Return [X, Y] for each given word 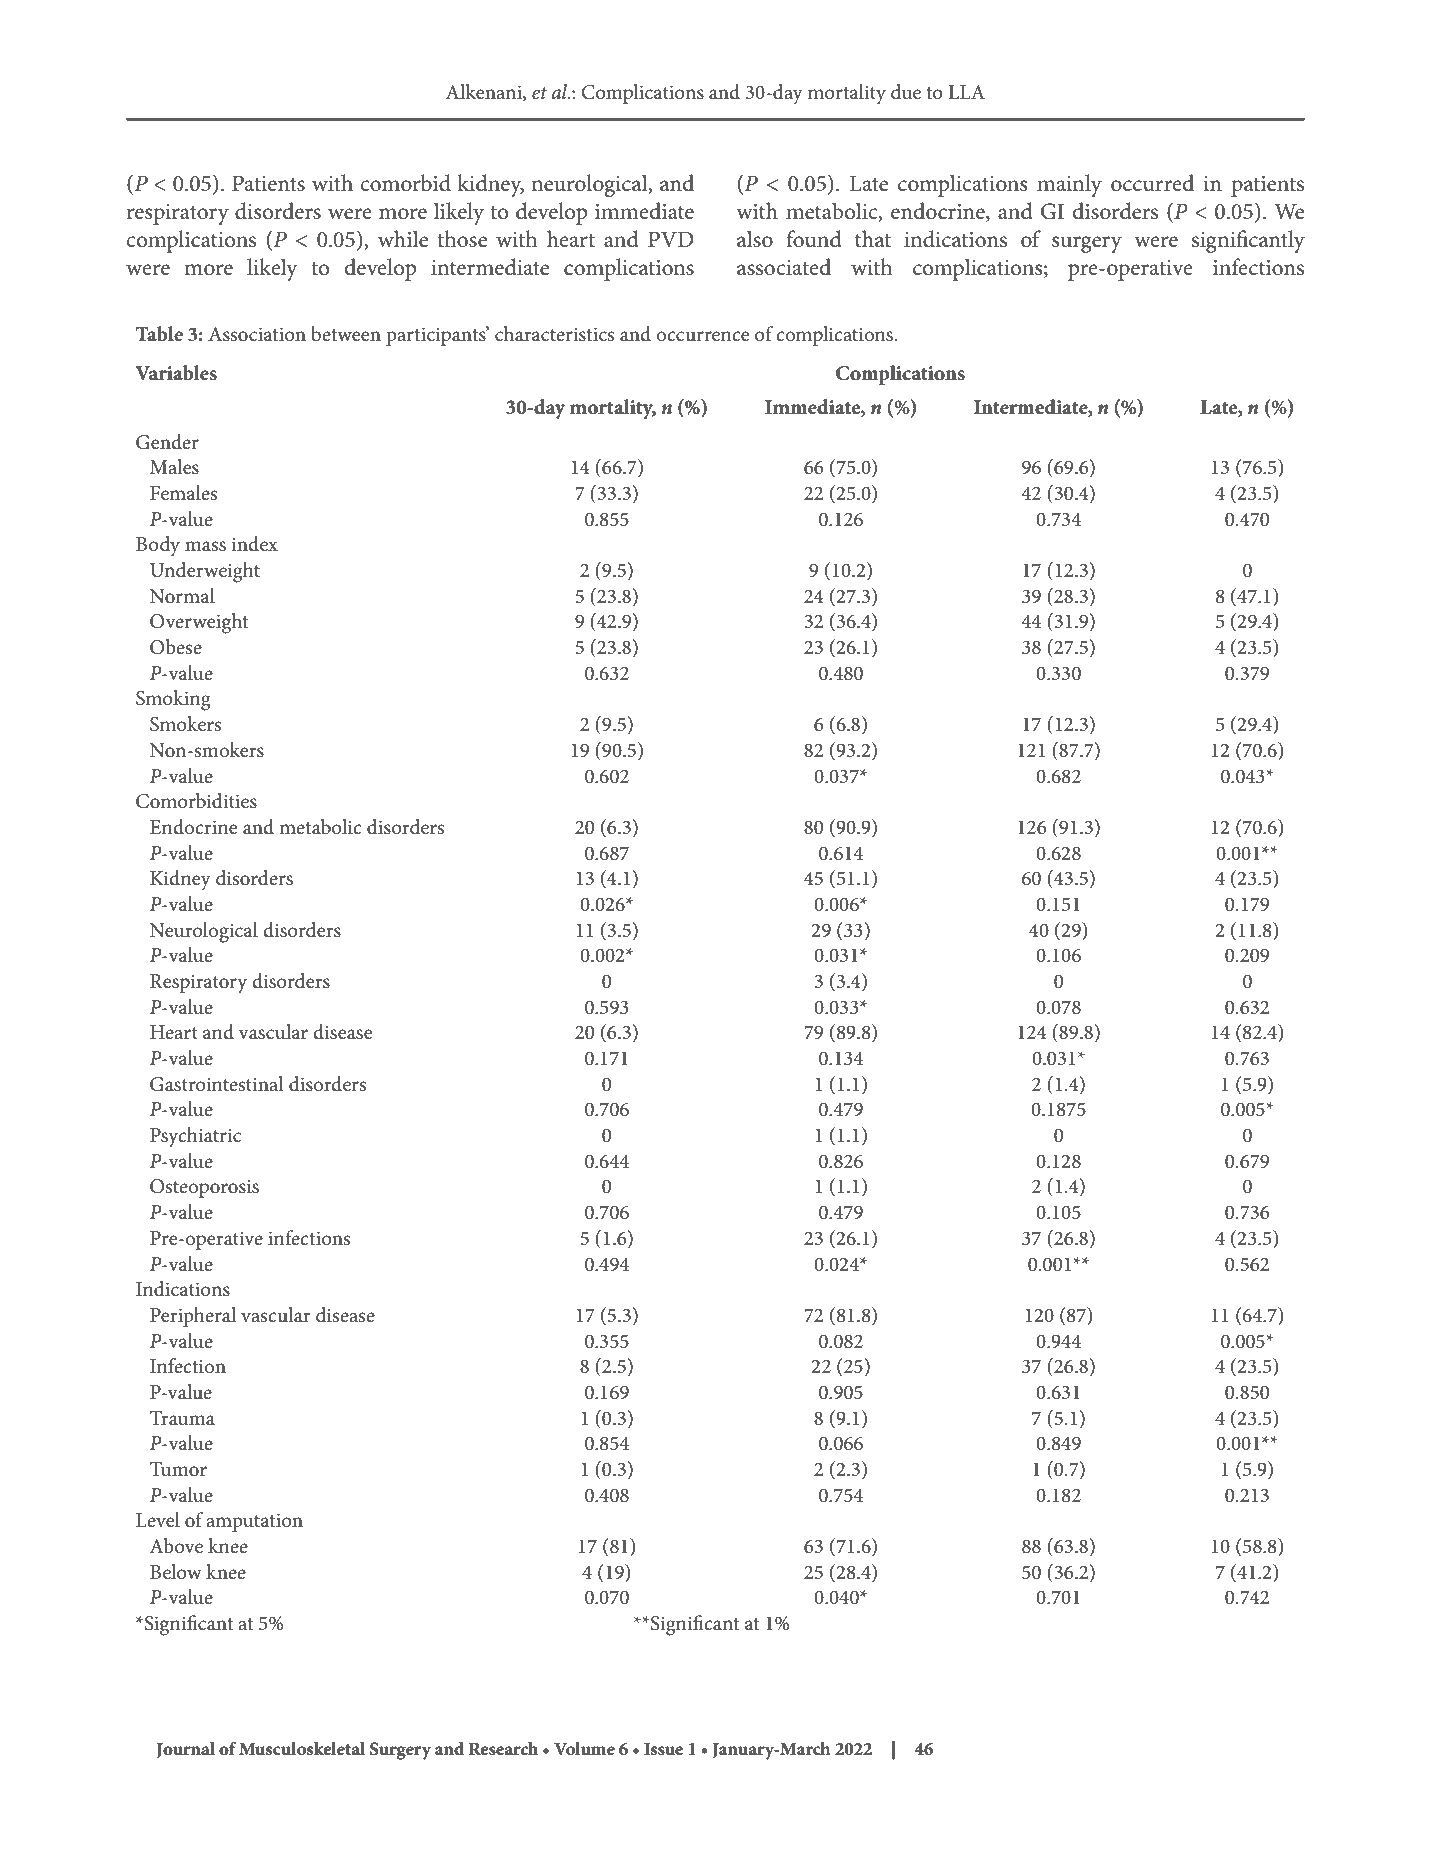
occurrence [702, 336]
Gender [167, 442]
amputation [254, 1522]
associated [784, 267]
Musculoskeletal [302, 1748]
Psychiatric [195, 1137]
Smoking [173, 700]
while [403, 239]
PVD [670, 239]
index [254, 543]
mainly [1069, 185]
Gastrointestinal [217, 1084]
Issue [663, 1749]
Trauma [182, 1418]
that [873, 239]
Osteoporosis [204, 1188]
